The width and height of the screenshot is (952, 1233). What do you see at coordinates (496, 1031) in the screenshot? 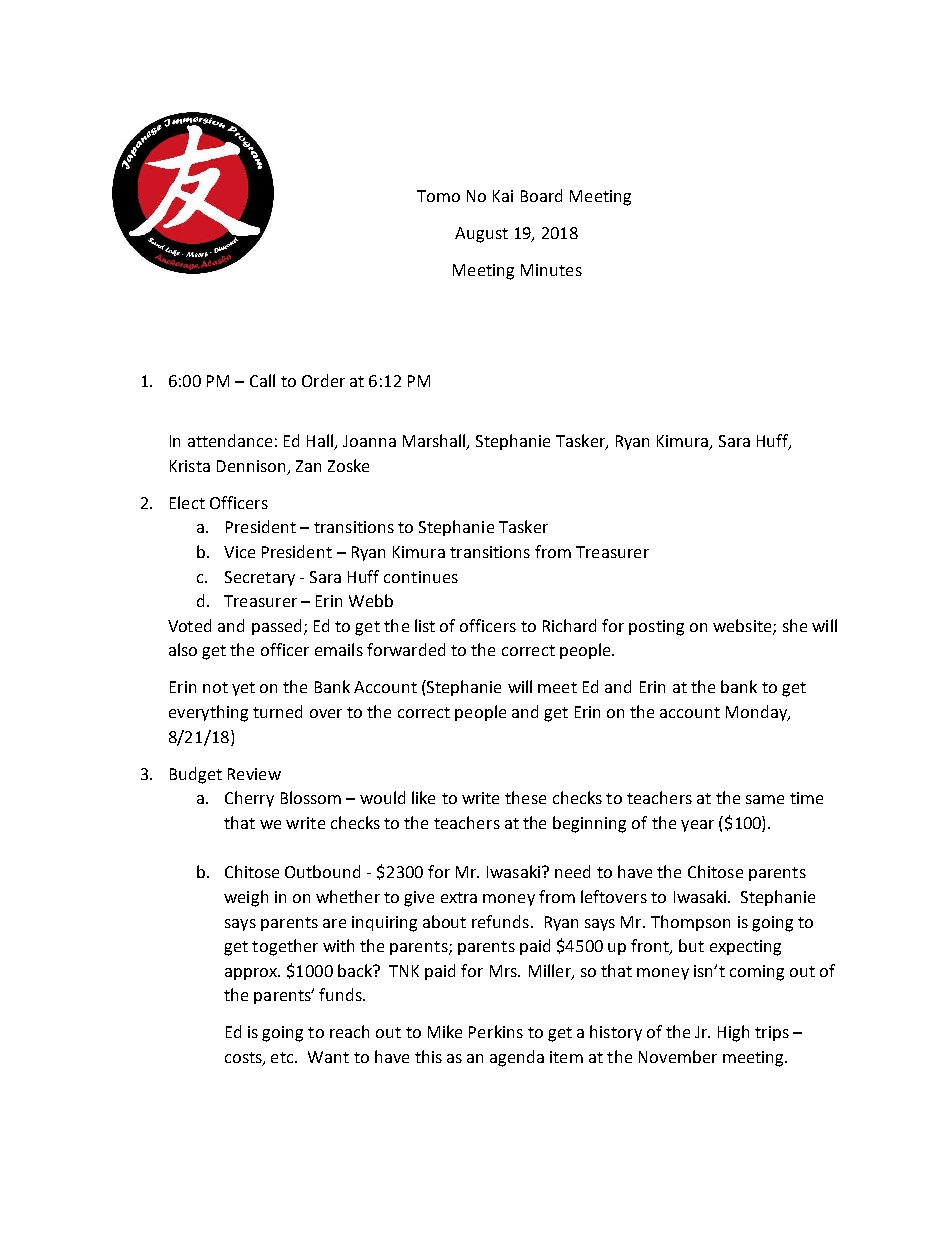
I see `Perkins` at bounding box center [496, 1031].
